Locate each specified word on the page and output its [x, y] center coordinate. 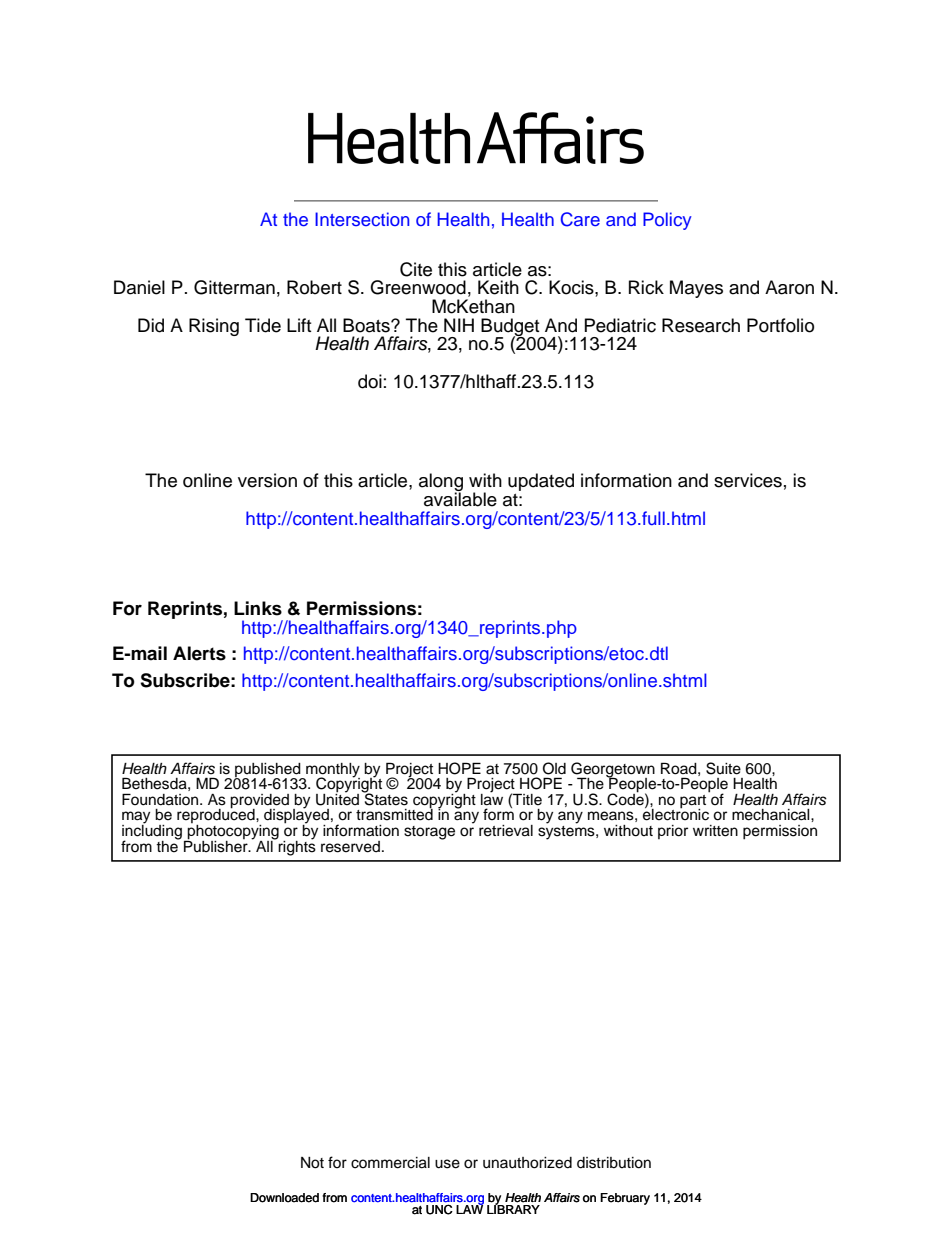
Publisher [217, 845]
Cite [416, 269]
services [748, 480]
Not [312, 1163]
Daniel [139, 287]
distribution [614, 1163]
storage [429, 833]
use [447, 1164]
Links [258, 608]
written [715, 831]
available [460, 498]
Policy [667, 221]
